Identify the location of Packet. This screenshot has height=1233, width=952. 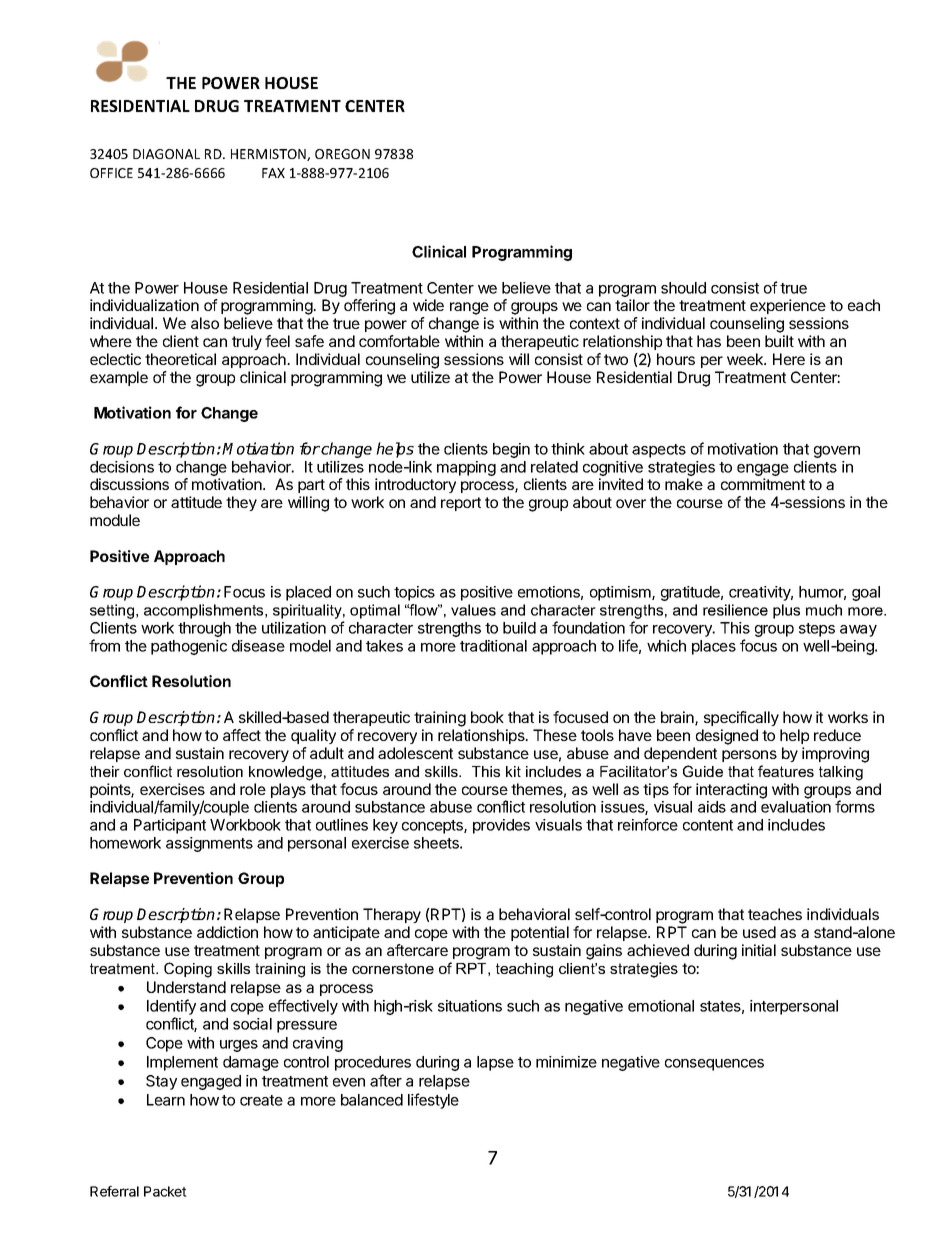
(165, 1191).
